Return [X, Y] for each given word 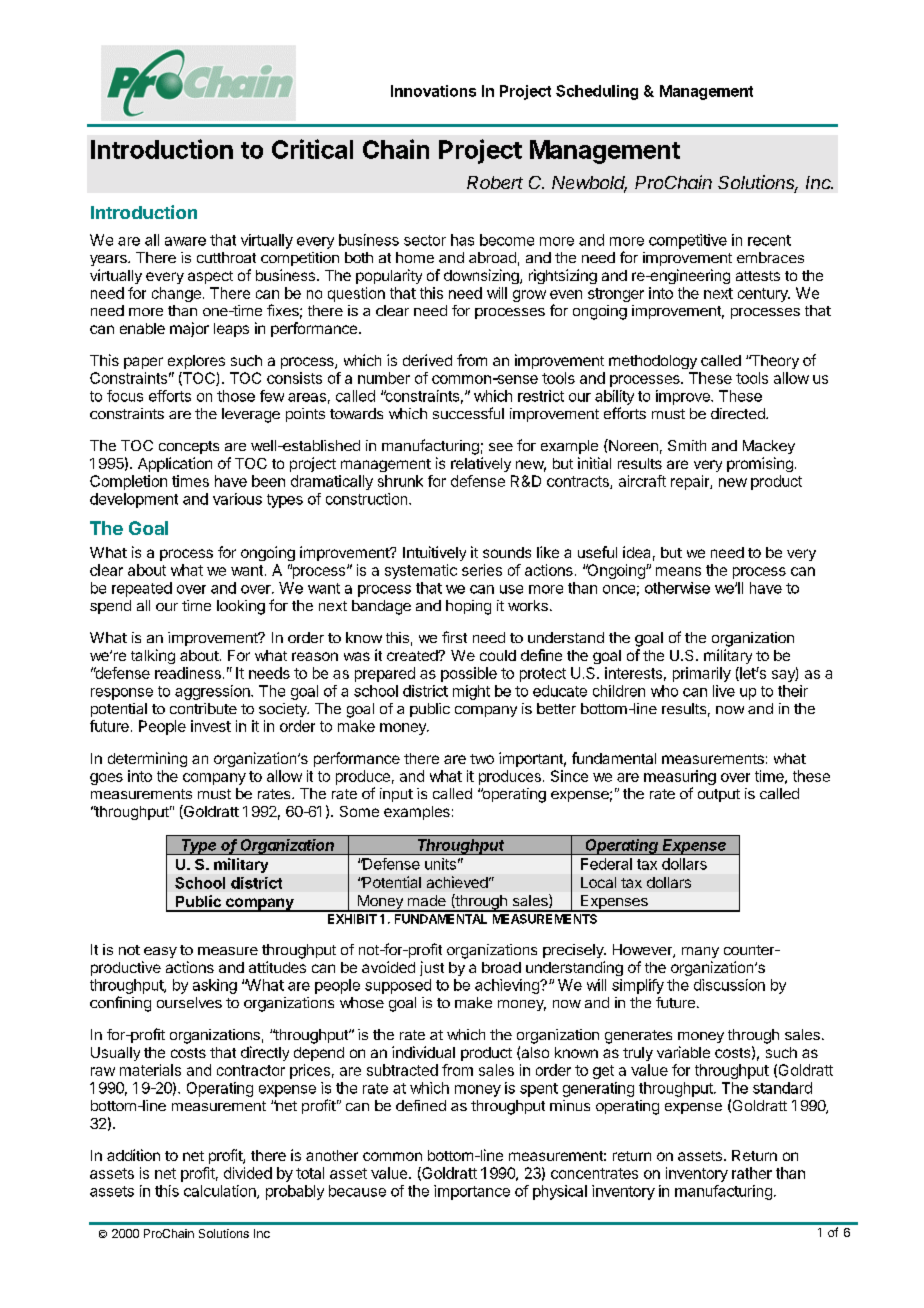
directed [739, 413]
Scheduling [597, 92]
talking [153, 656]
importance [472, 1192]
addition [133, 1155]
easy [160, 952]
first [454, 637]
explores [196, 362]
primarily [702, 674]
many [700, 952]
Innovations [433, 91]
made [427, 900]
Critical [312, 149]
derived [427, 360]
